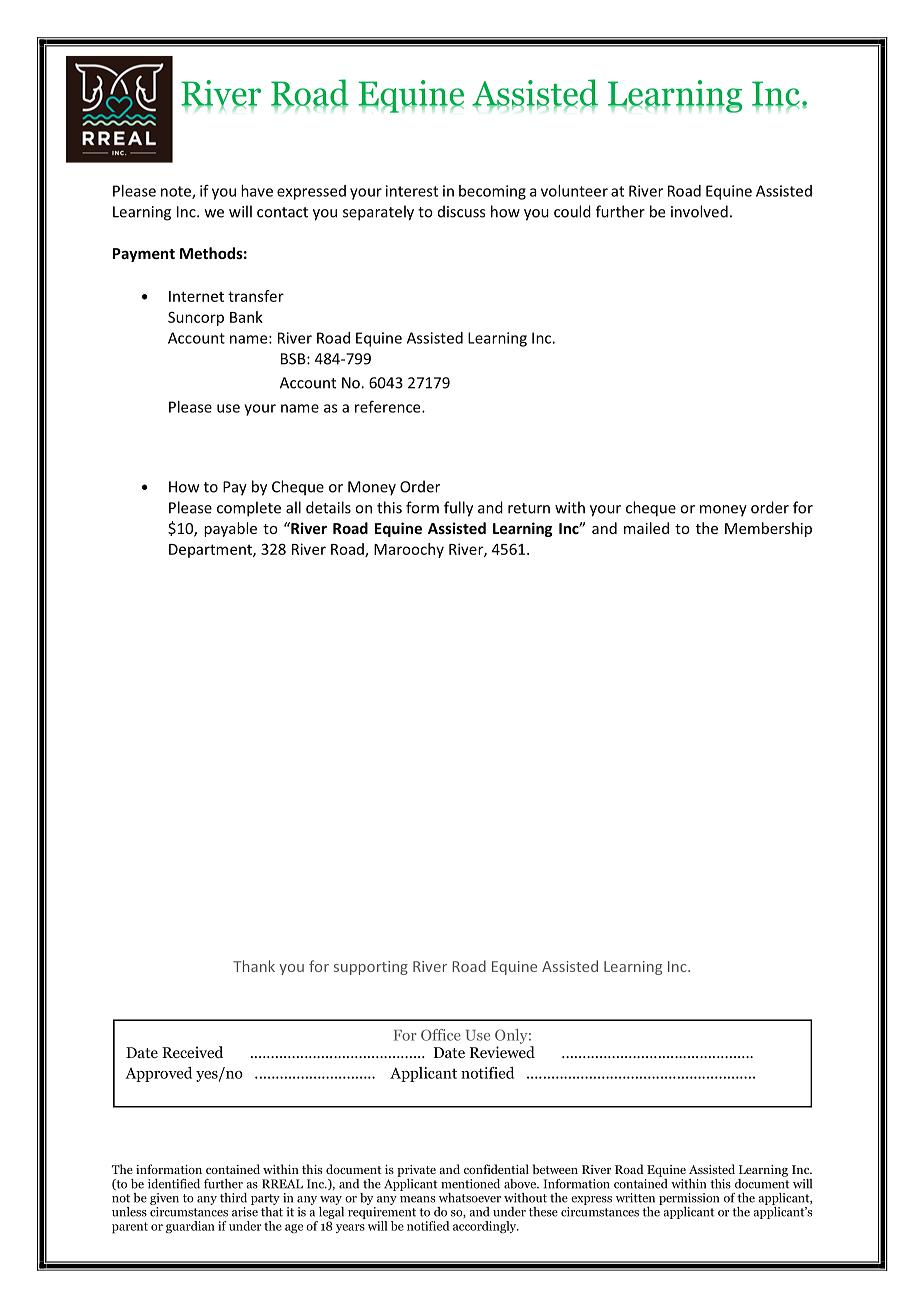  Describe the element at coordinates (699, 211) in the screenshot. I see `involved` at that location.
